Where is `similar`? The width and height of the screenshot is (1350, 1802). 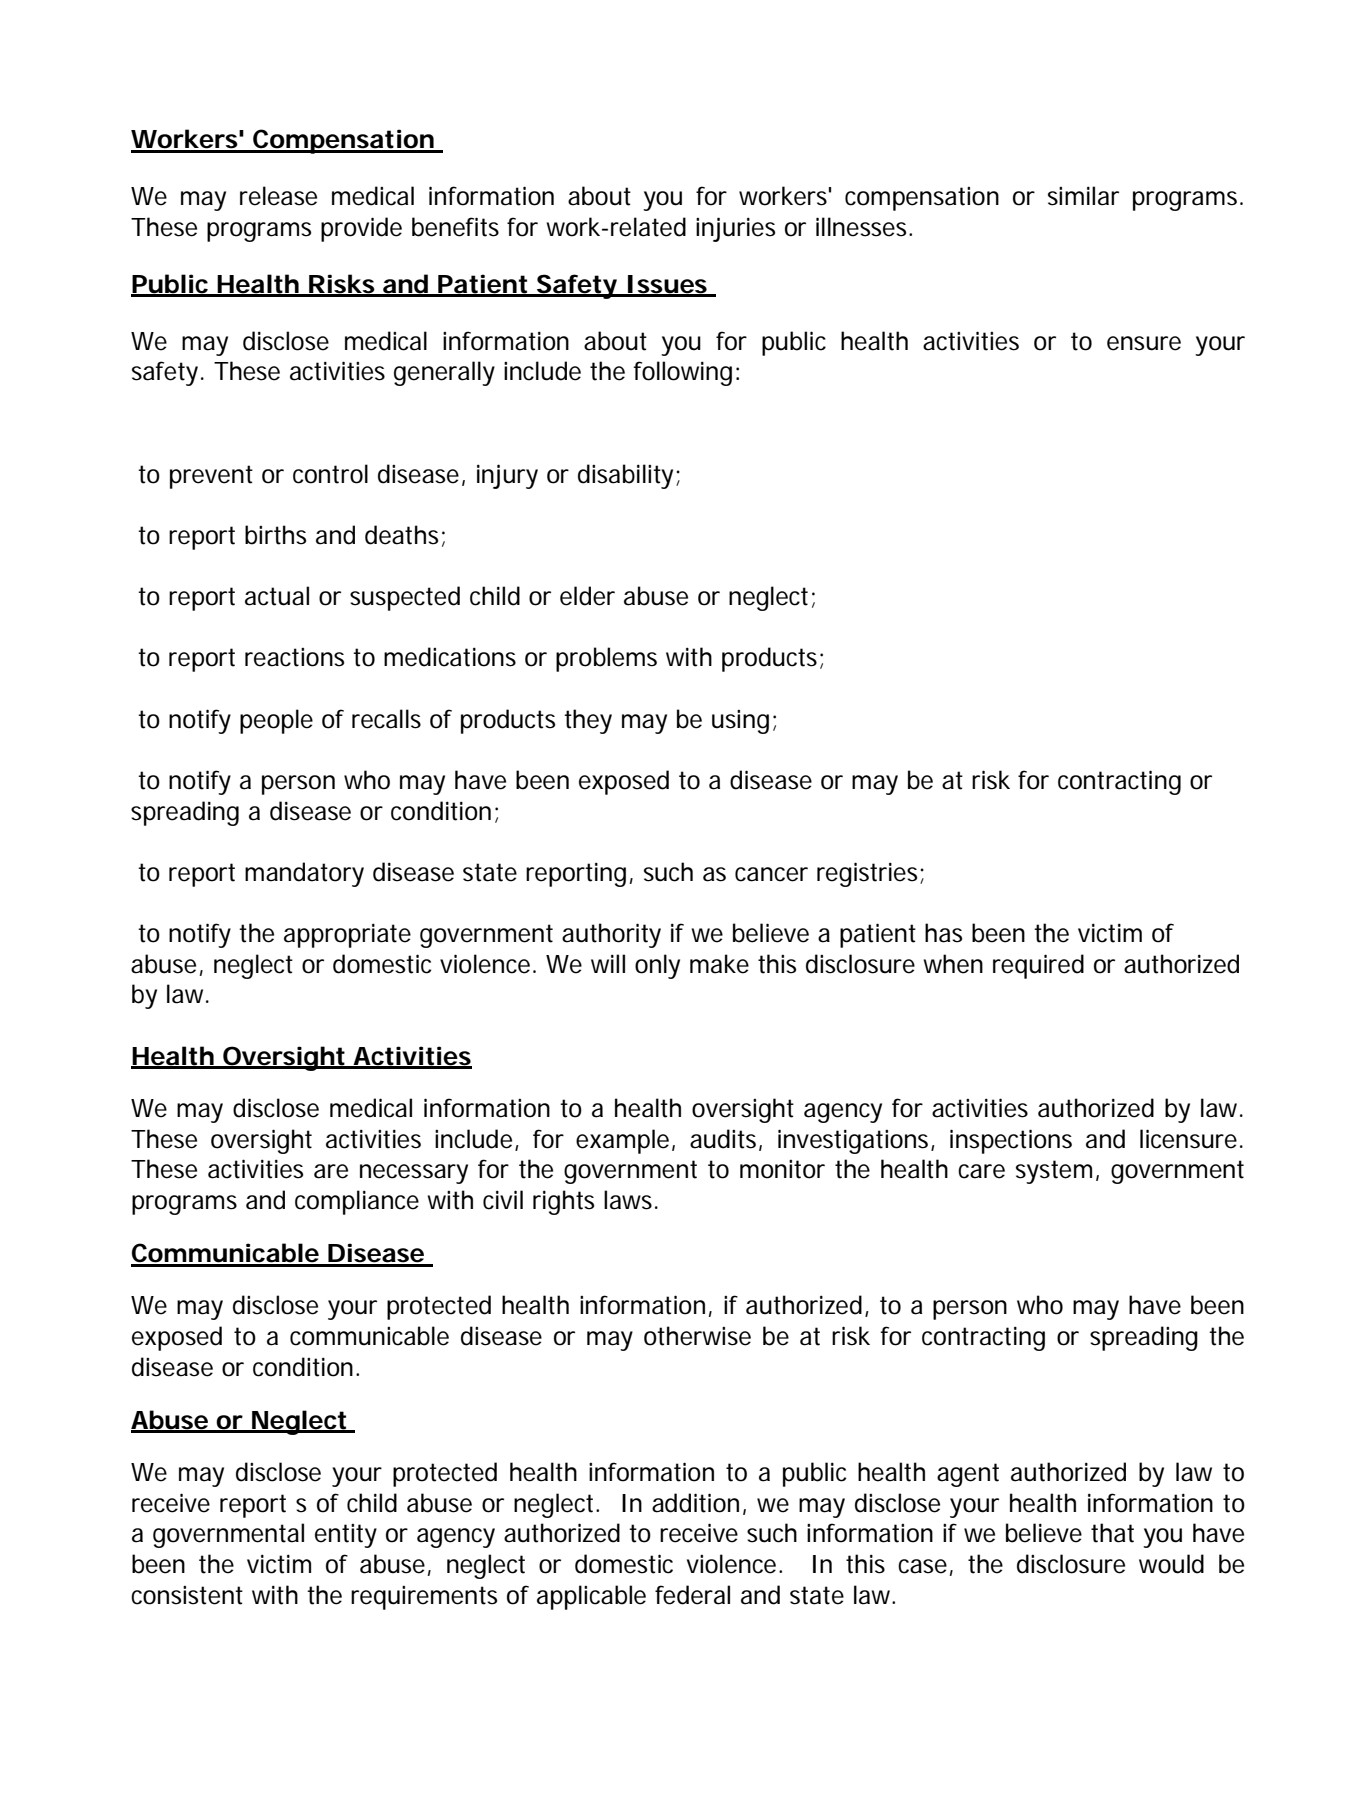 similar is located at coordinates (1083, 196).
